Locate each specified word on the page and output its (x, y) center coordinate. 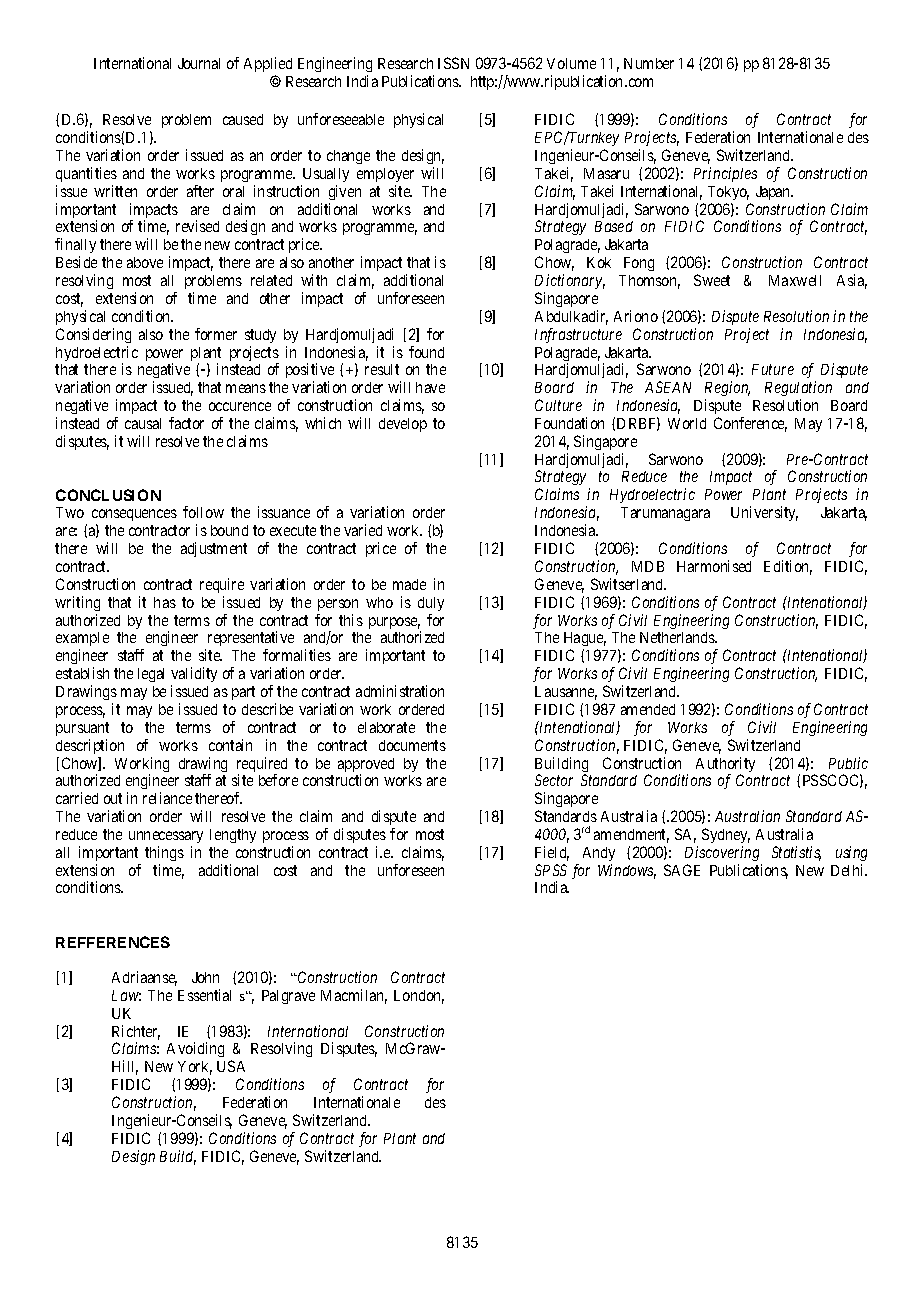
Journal (199, 63)
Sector (554, 780)
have (430, 387)
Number (649, 63)
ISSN (453, 63)
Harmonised (714, 566)
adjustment (214, 549)
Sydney (726, 837)
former (216, 334)
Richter (136, 1032)
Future (773, 369)
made (409, 584)
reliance (167, 798)
